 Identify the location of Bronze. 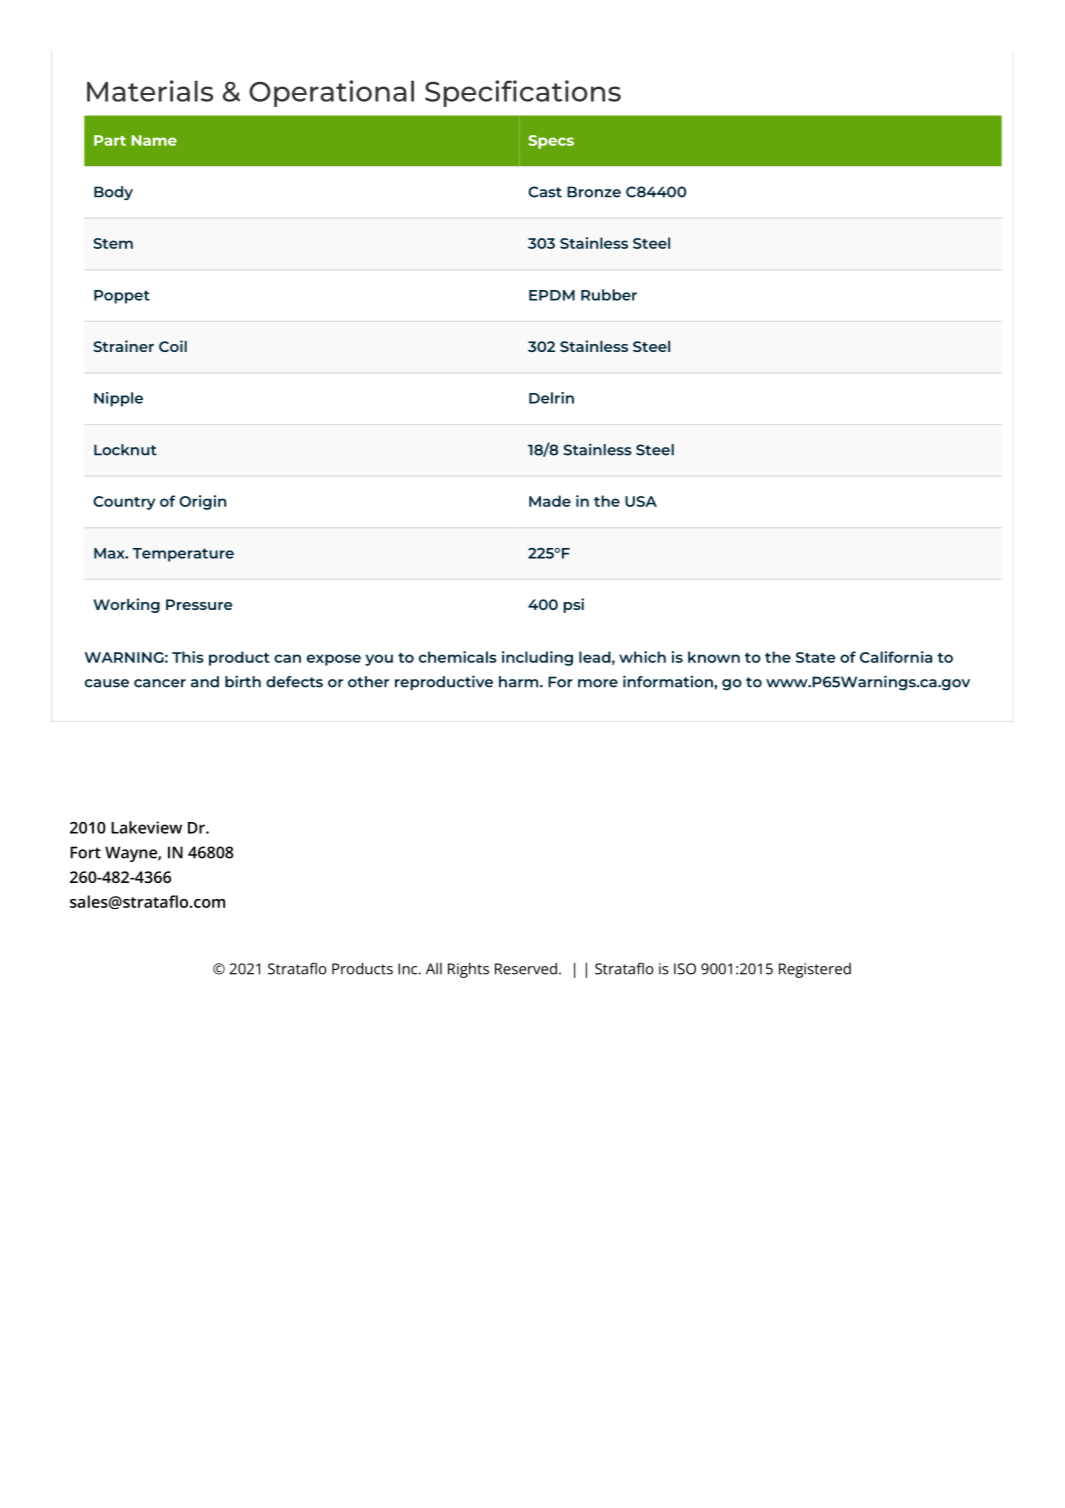
(594, 192).
